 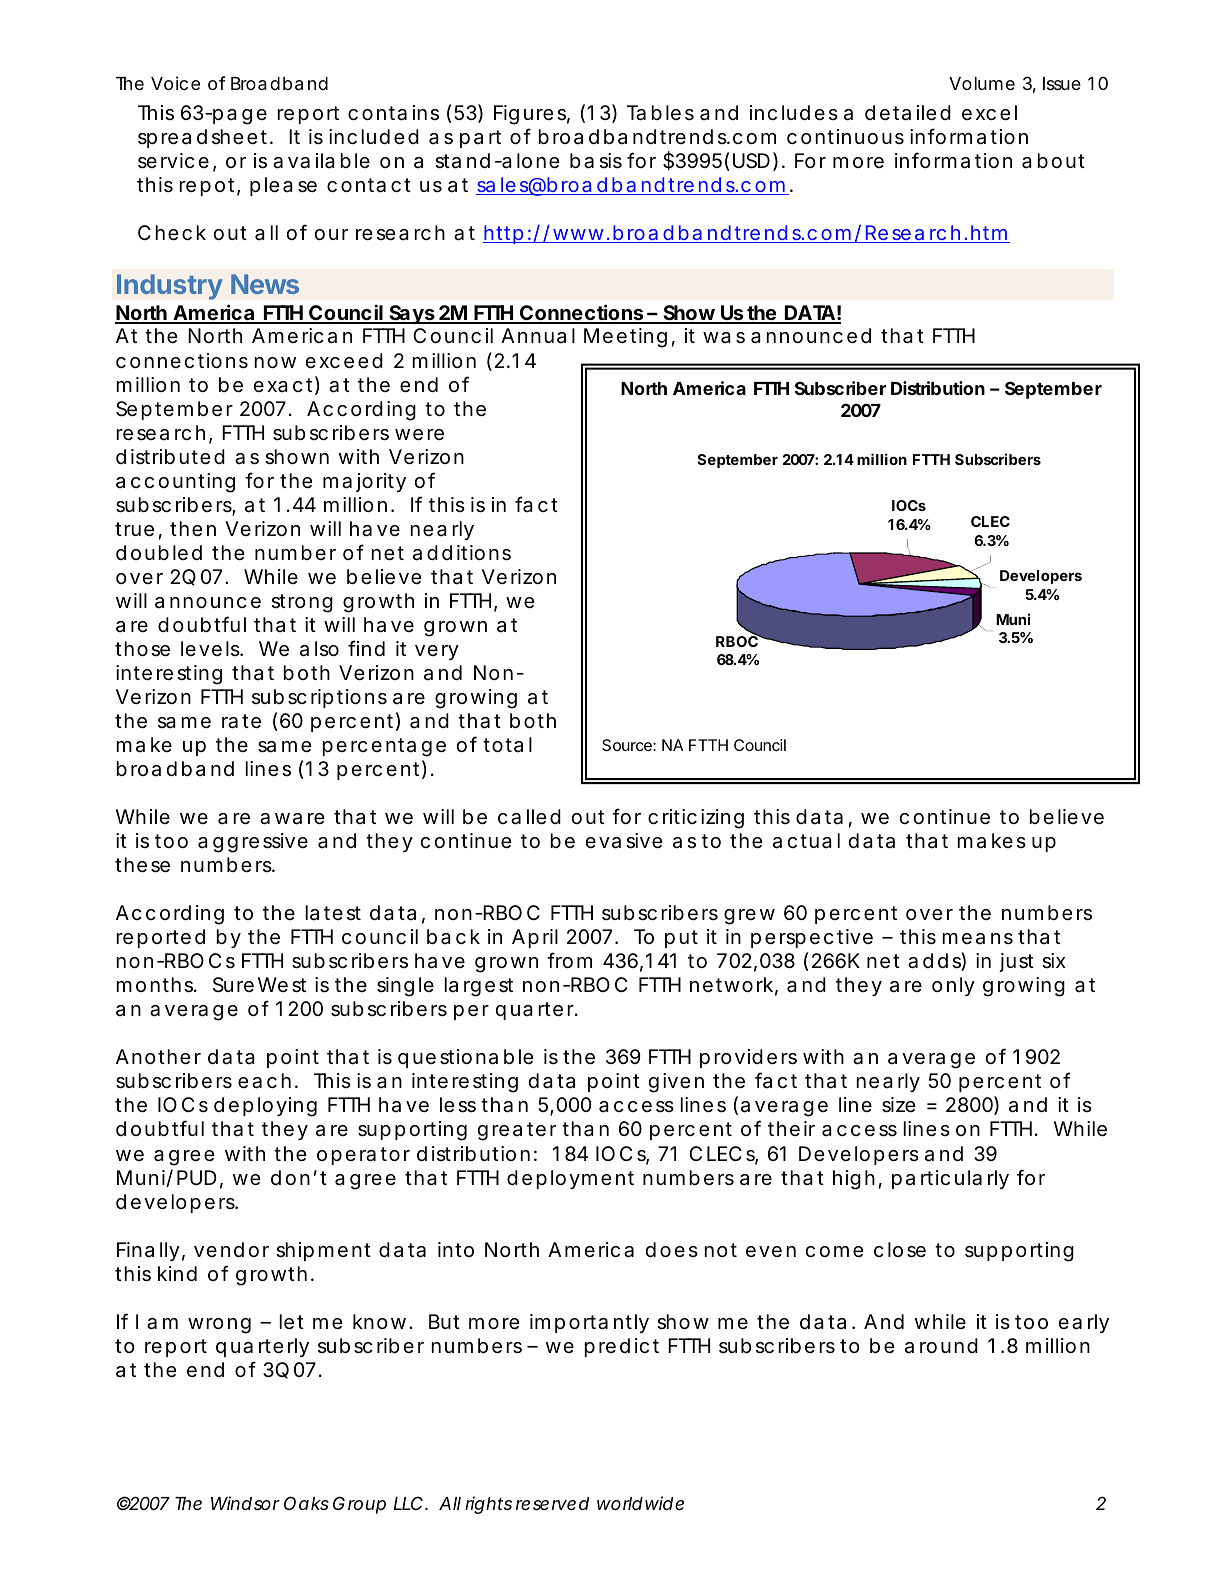 I want to click on spreadsheet, so click(x=204, y=138).
